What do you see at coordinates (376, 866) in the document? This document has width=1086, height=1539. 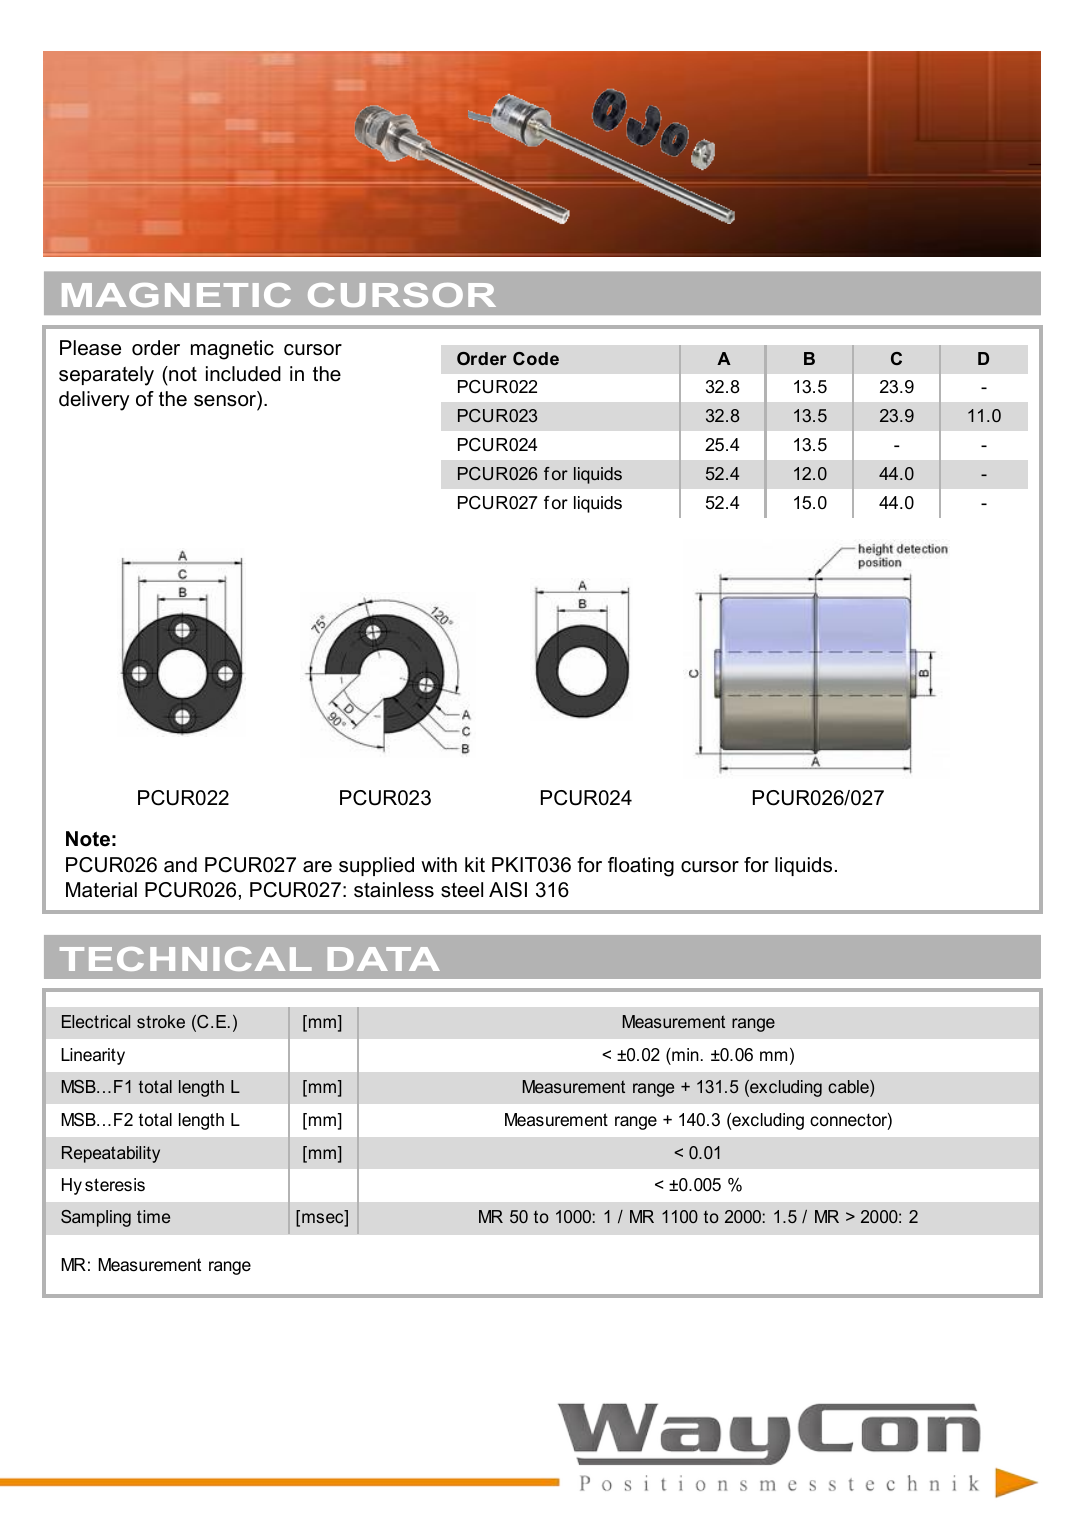 I see `supplied` at bounding box center [376, 866].
